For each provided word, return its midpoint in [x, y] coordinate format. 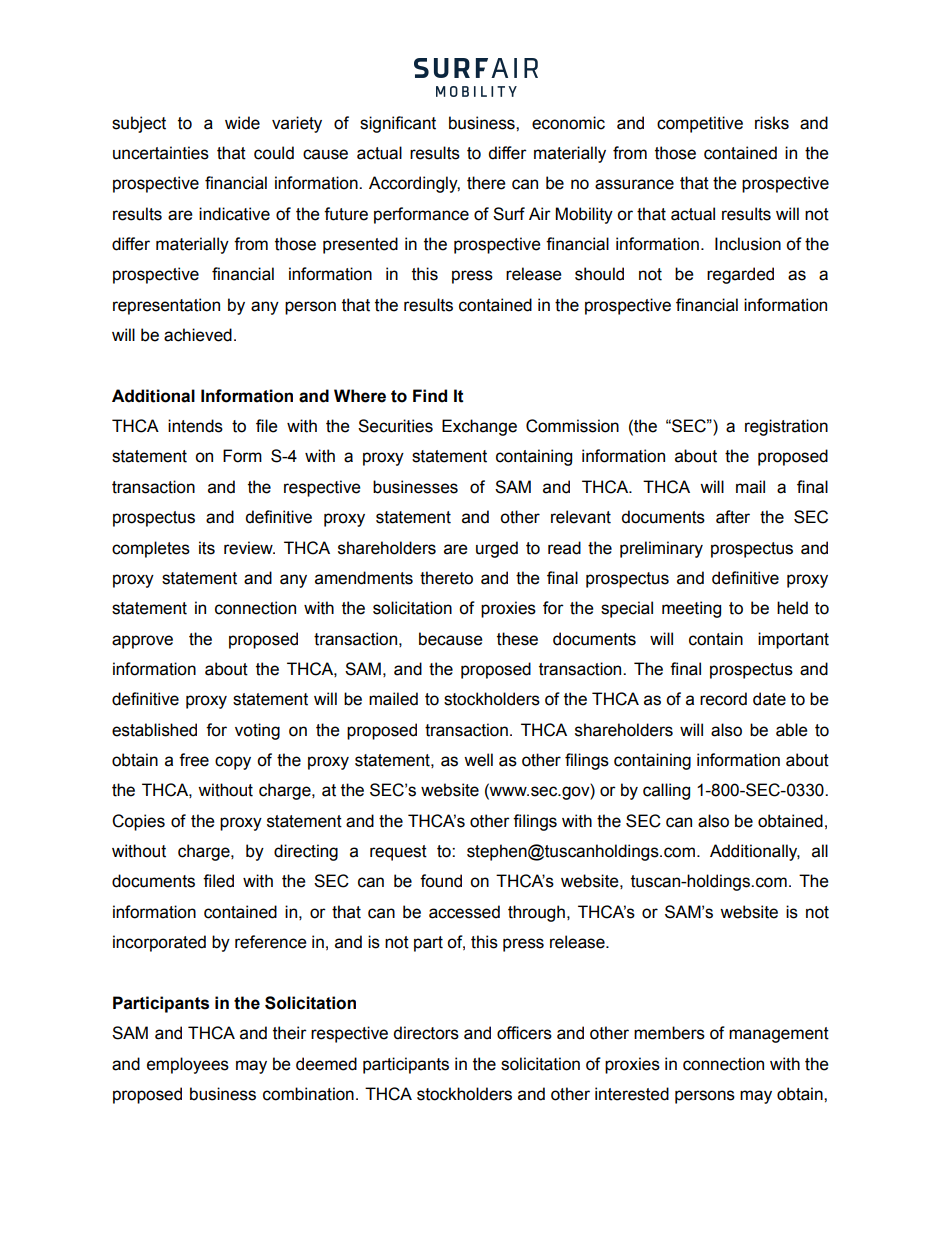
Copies [138, 822]
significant [398, 124]
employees [188, 1065]
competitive [700, 124]
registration [786, 427]
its [207, 548]
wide [242, 123]
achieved [198, 335]
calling [666, 791]
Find [430, 396]
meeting [691, 609]
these [517, 639]
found [441, 881]
